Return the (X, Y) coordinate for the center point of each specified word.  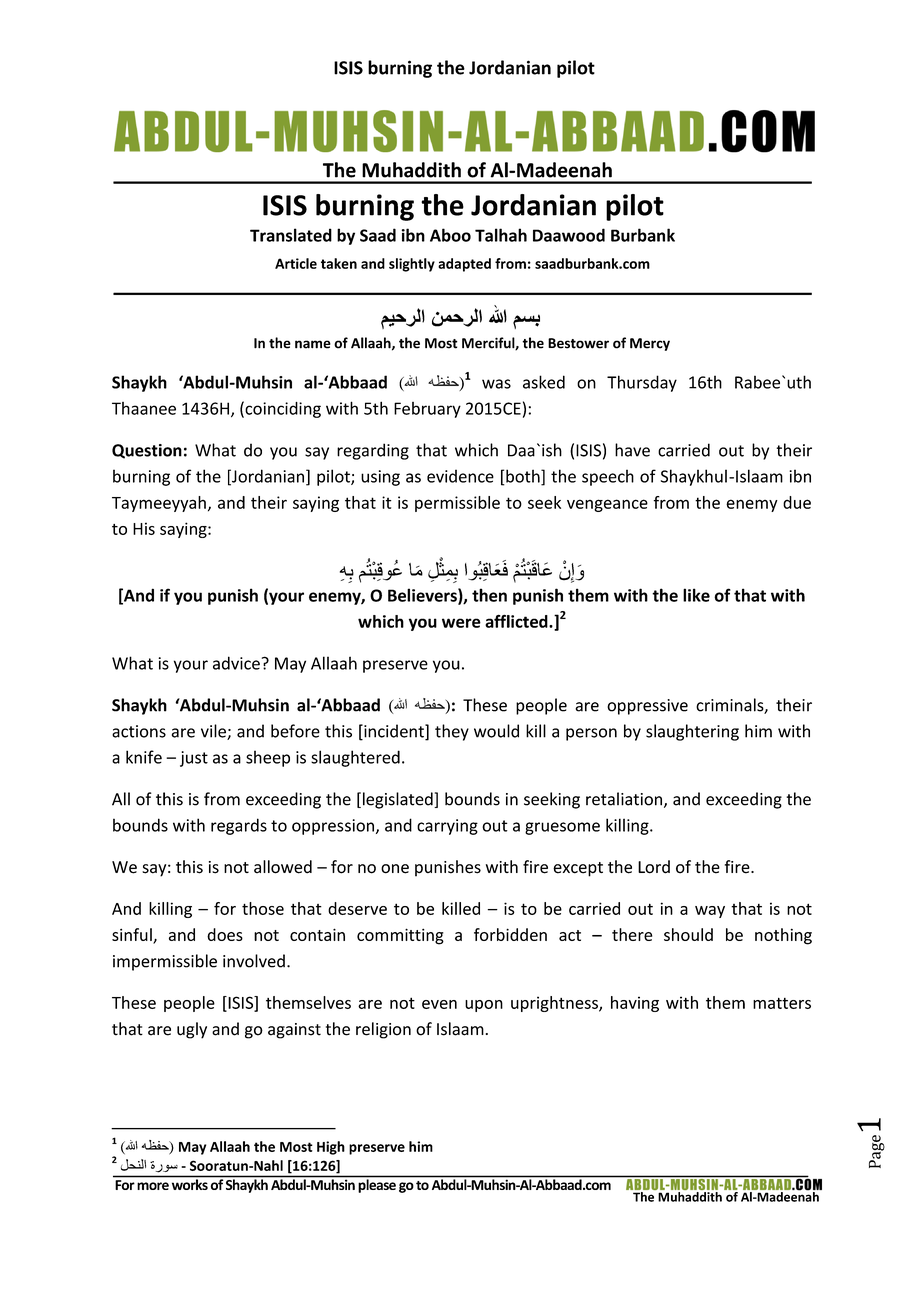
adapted (464, 265)
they (452, 732)
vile (214, 732)
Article (296, 263)
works (190, 1184)
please (377, 1186)
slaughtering (692, 732)
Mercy (650, 344)
